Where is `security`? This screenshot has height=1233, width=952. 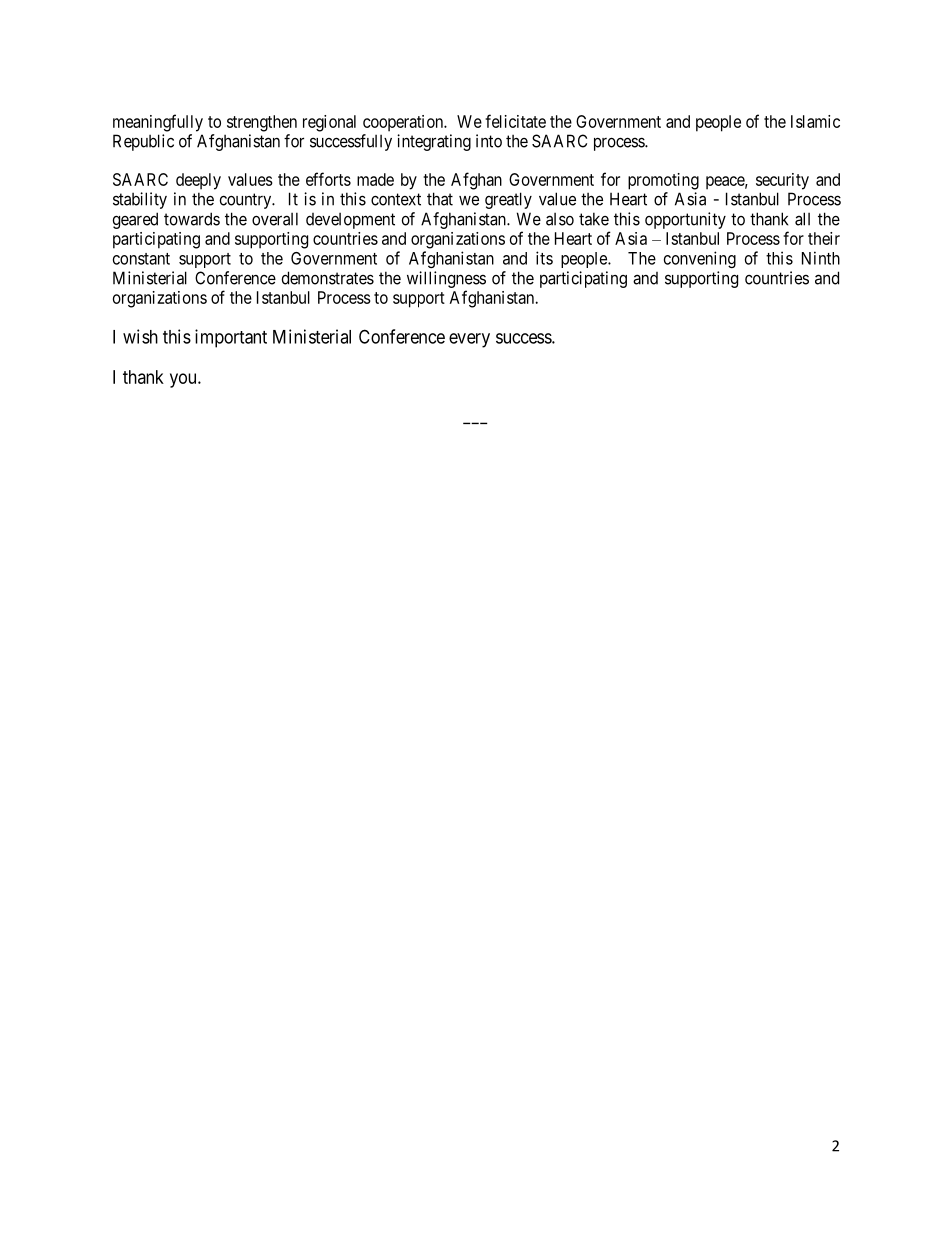
security is located at coordinates (782, 181).
